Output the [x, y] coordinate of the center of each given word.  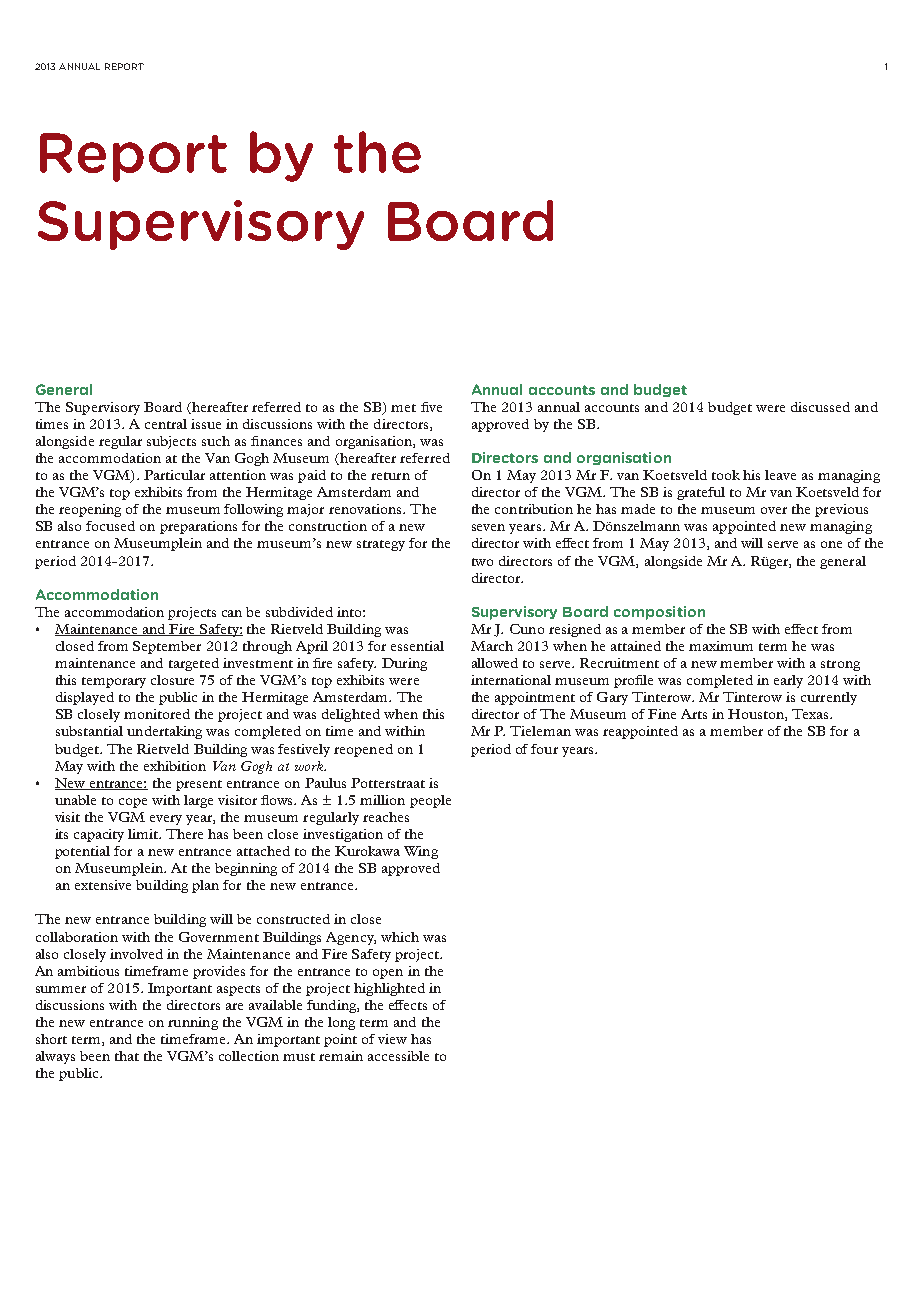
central [166, 424]
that [127, 1056]
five [431, 407]
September [167, 647]
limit [144, 834]
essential [417, 646]
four [544, 749]
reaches [386, 817]
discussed [820, 407]
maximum [721, 646]
